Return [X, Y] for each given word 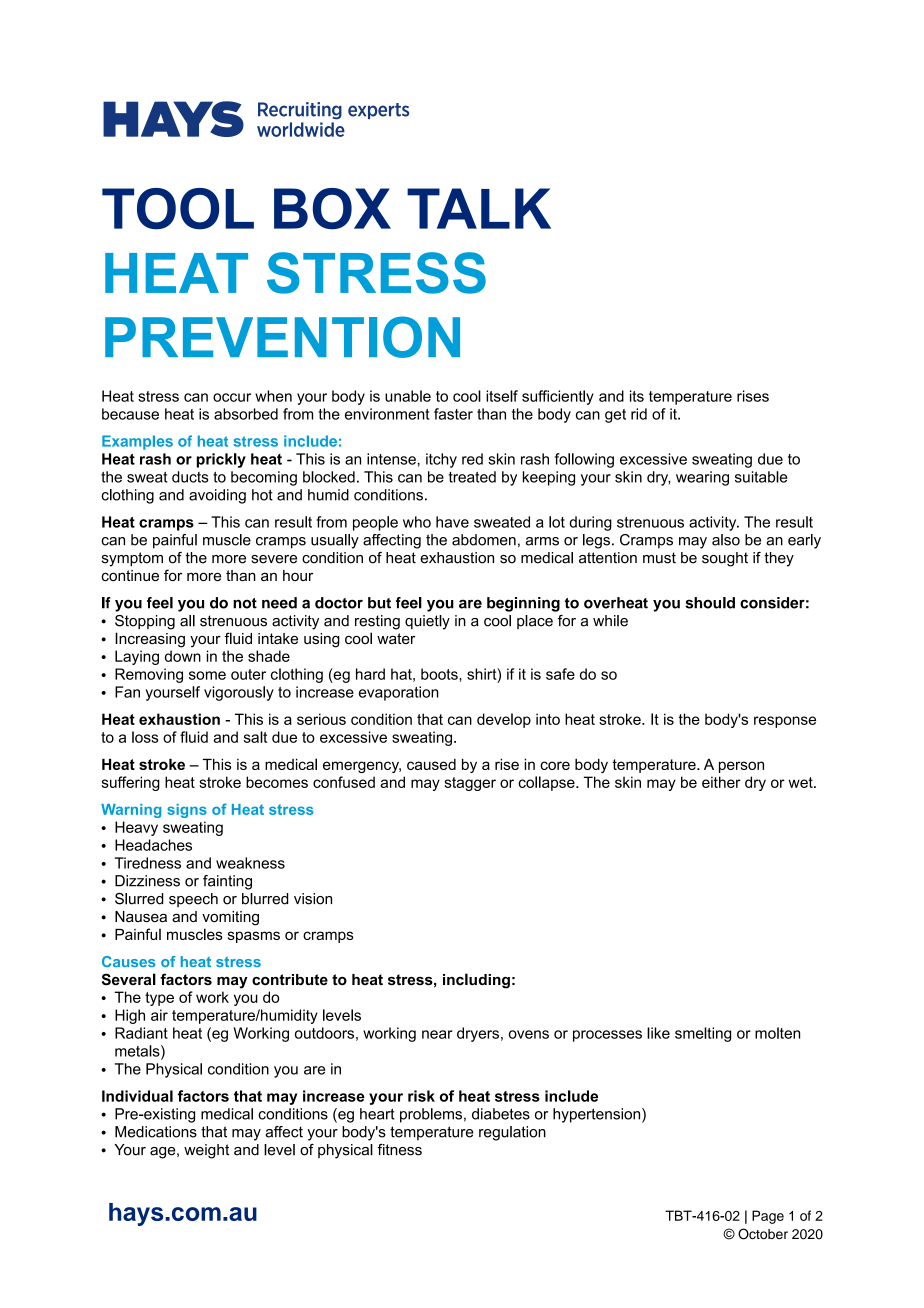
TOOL [178, 209]
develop [504, 720]
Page [768, 1217]
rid [639, 414]
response [785, 722]
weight [206, 1151]
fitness [399, 1150]
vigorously [239, 693]
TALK [479, 208]
